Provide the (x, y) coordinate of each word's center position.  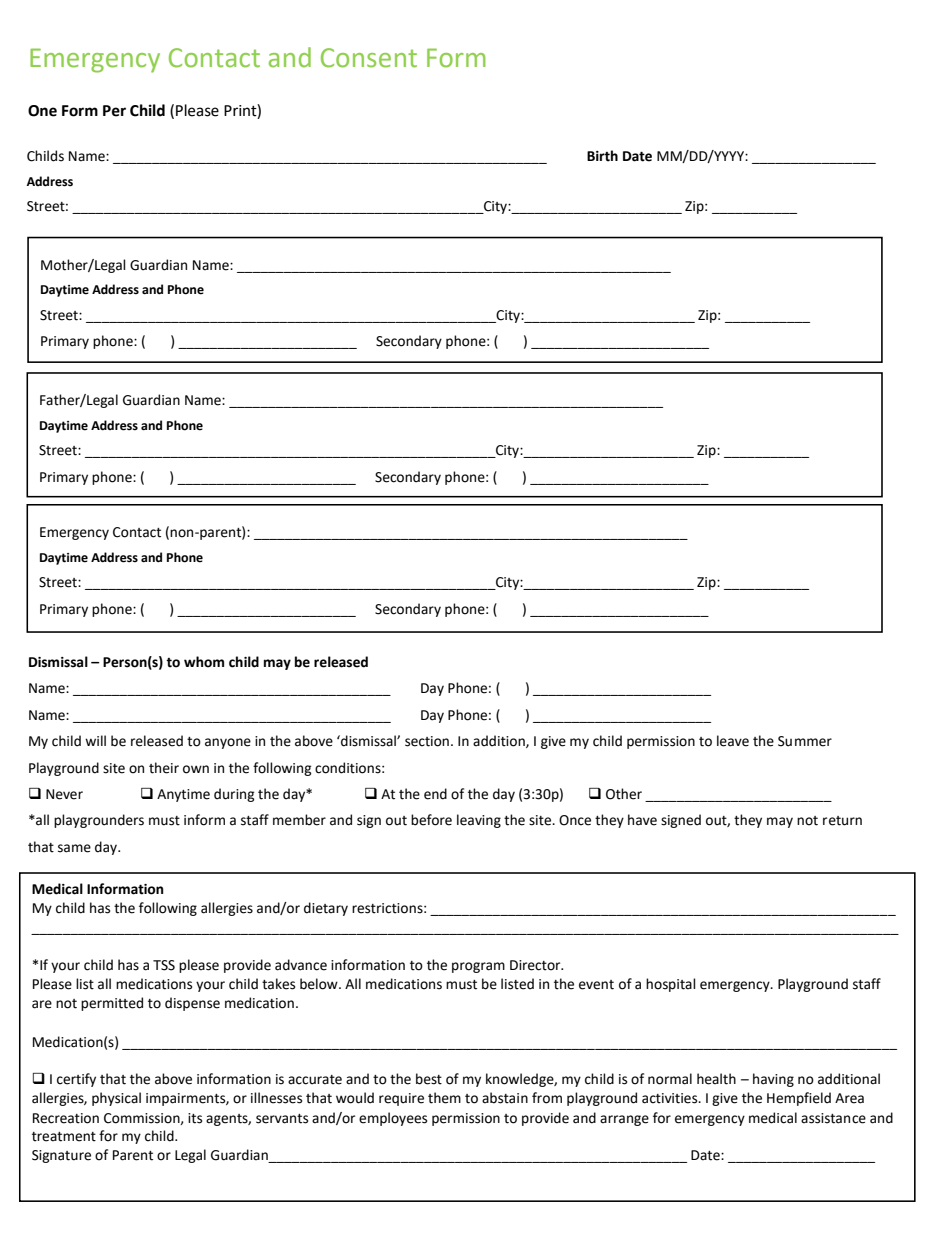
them (444, 1098)
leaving (479, 821)
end (435, 794)
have (642, 820)
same (74, 848)
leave (733, 741)
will (95, 740)
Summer (805, 741)
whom (204, 662)
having (773, 1080)
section (427, 741)
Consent (369, 58)
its (195, 1118)
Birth (602, 156)
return (842, 821)
